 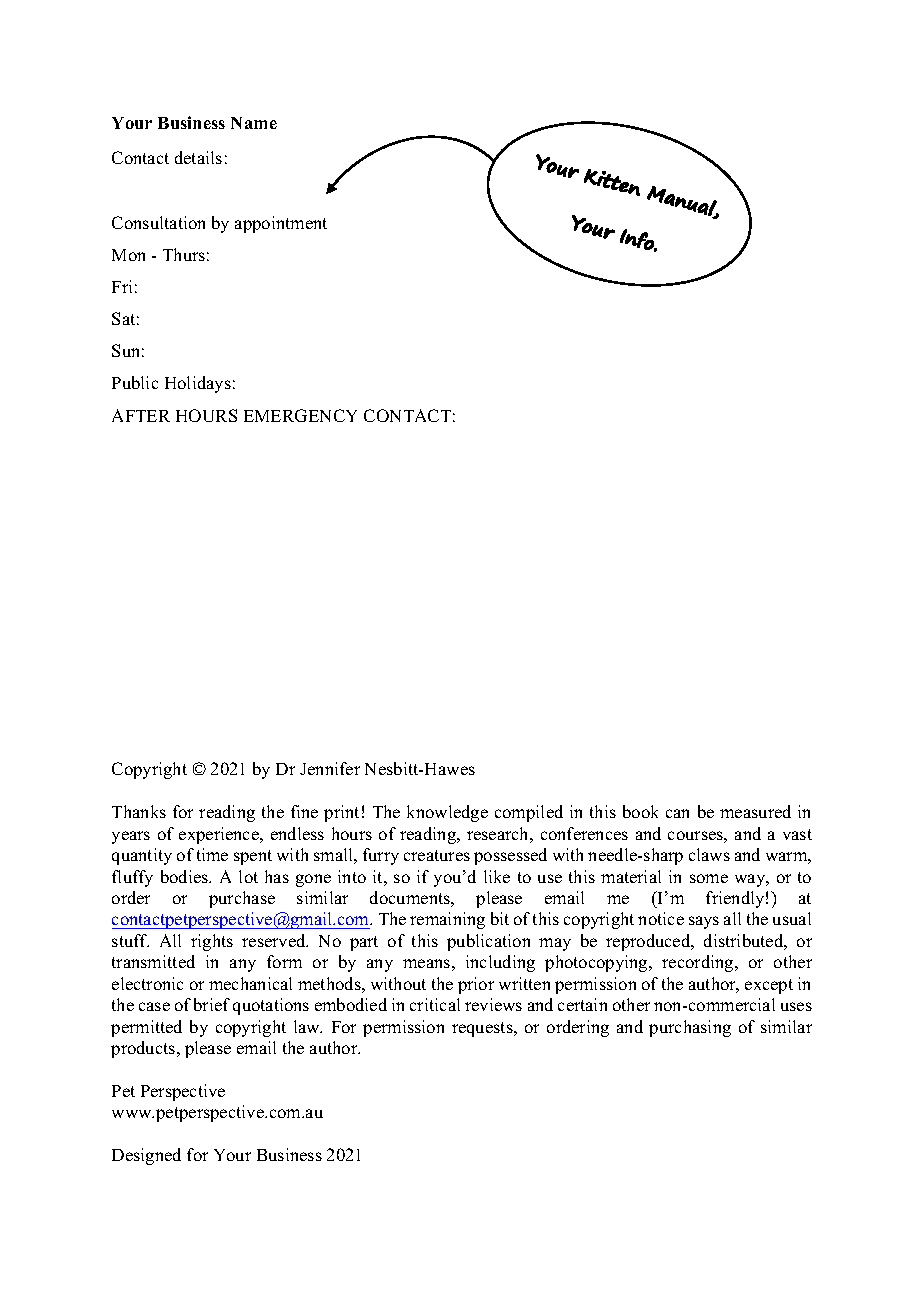 I want to click on purchasing, so click(x=690, y=1028).
